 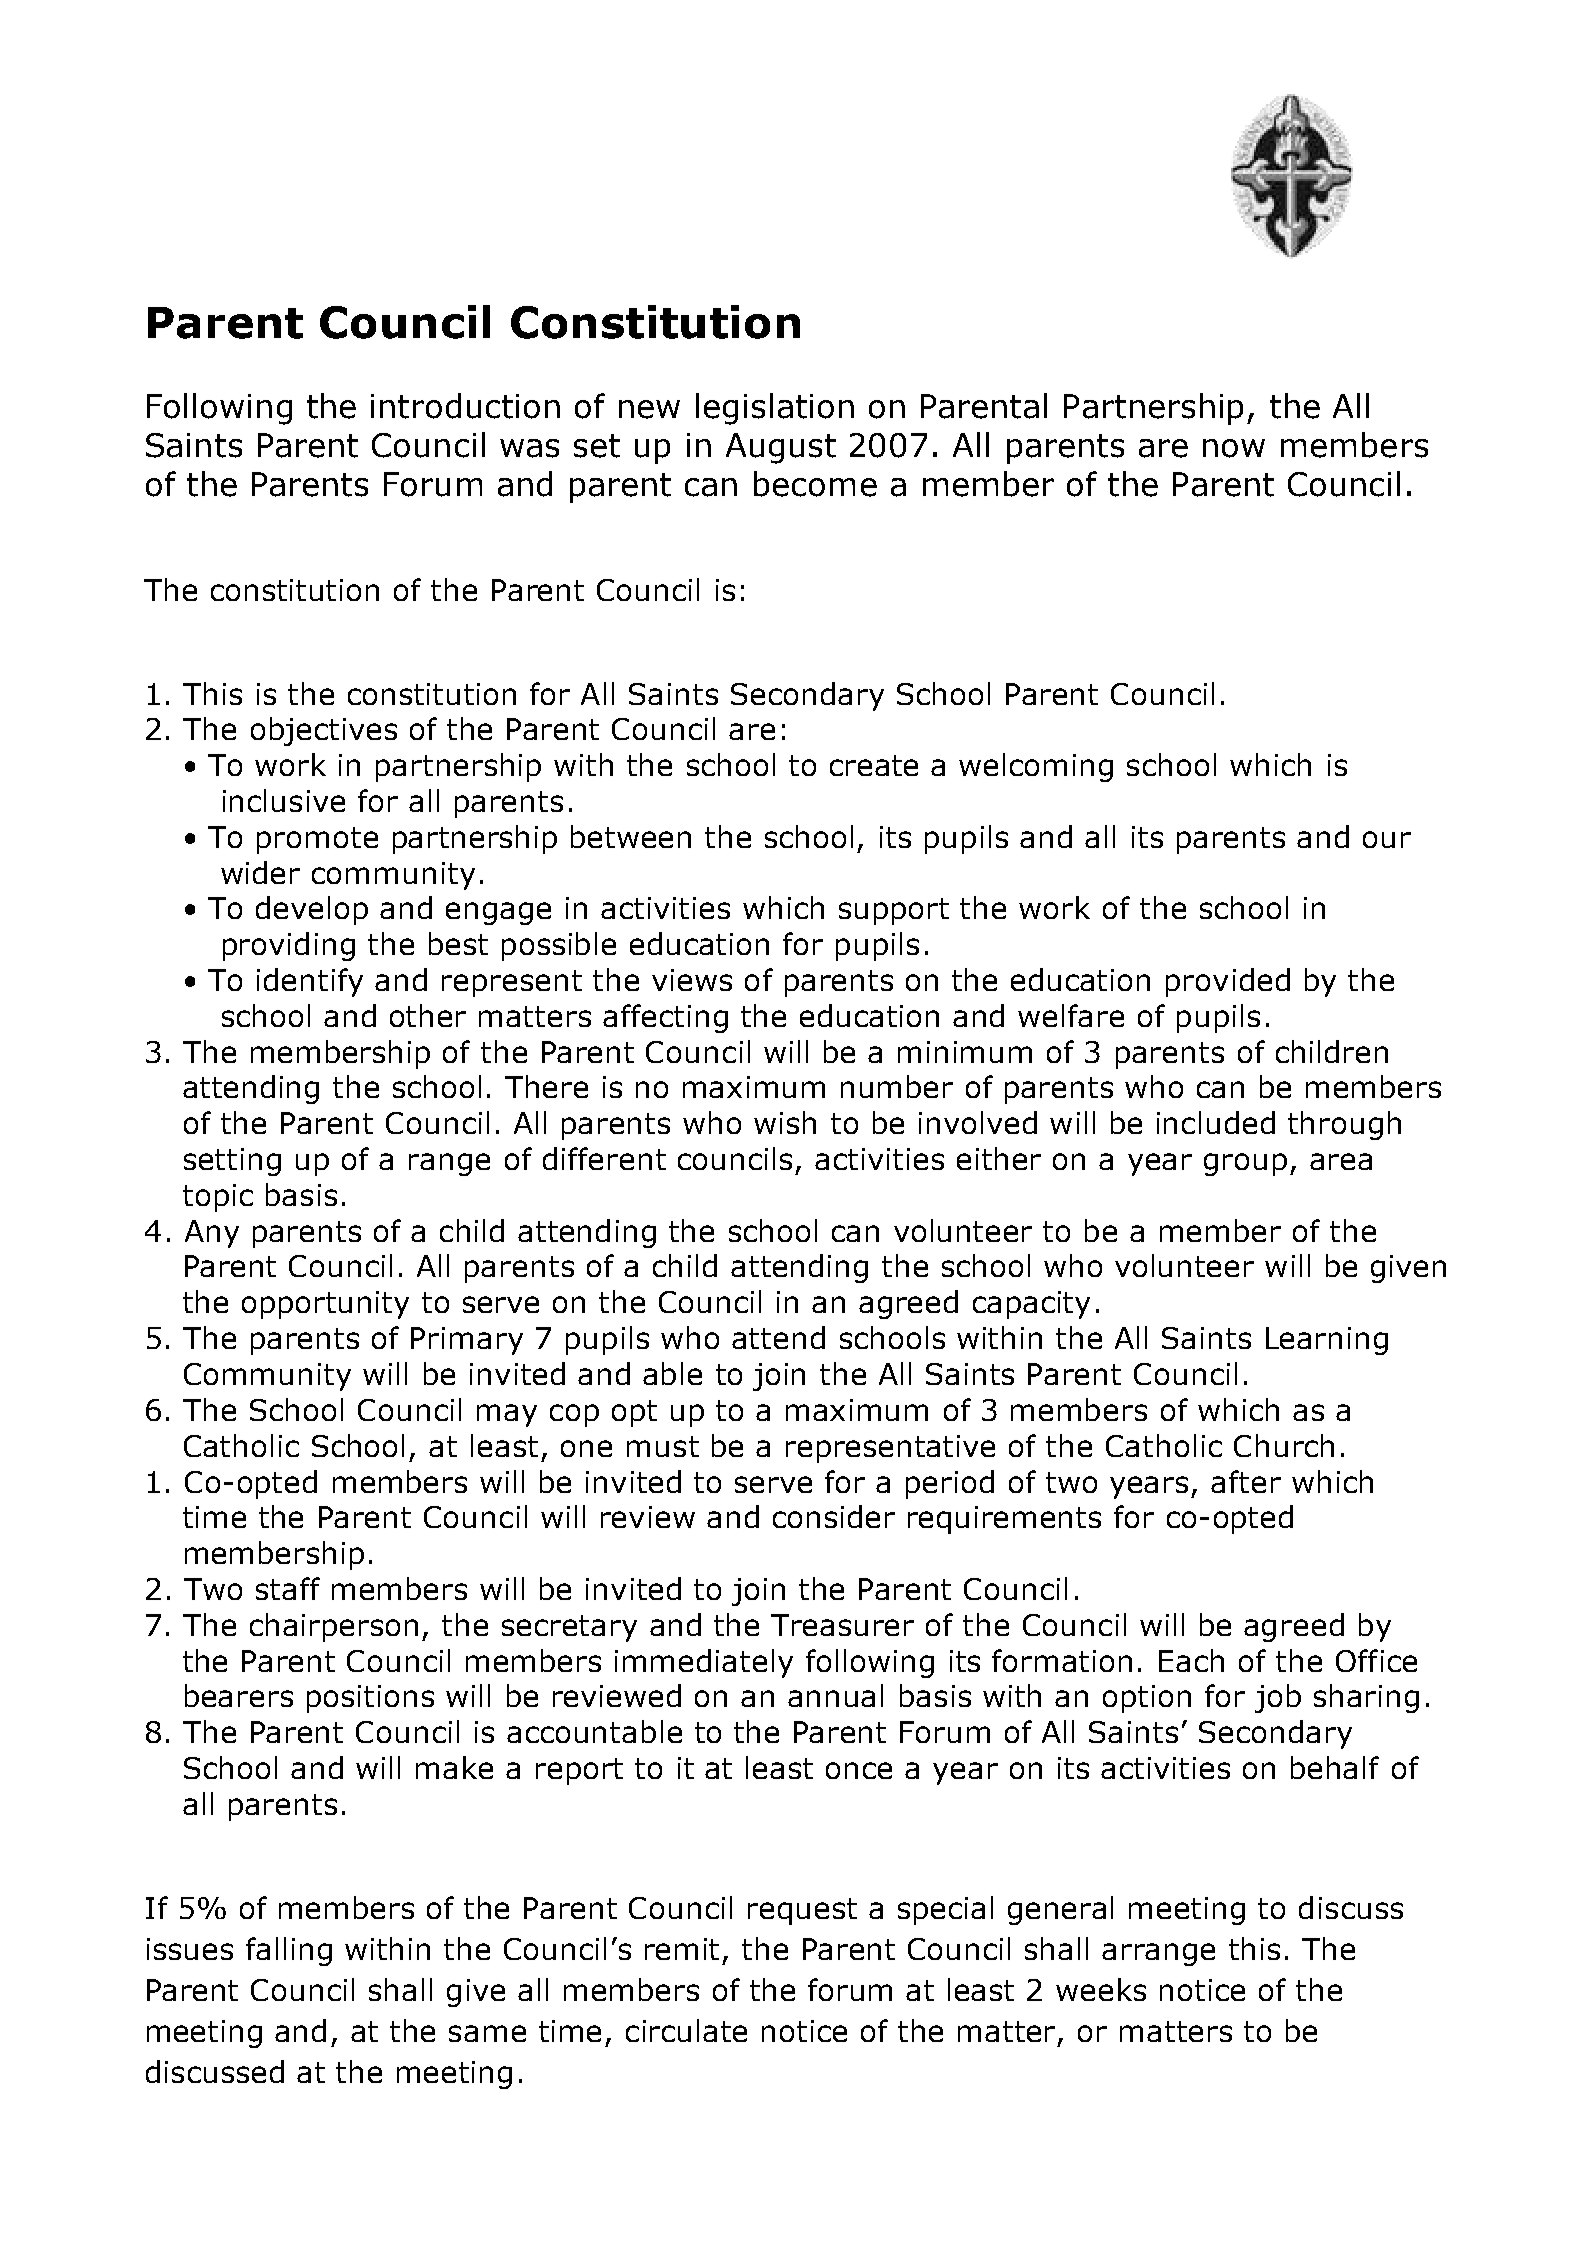 I want to click on introduction, so click(x=465, y=406).
